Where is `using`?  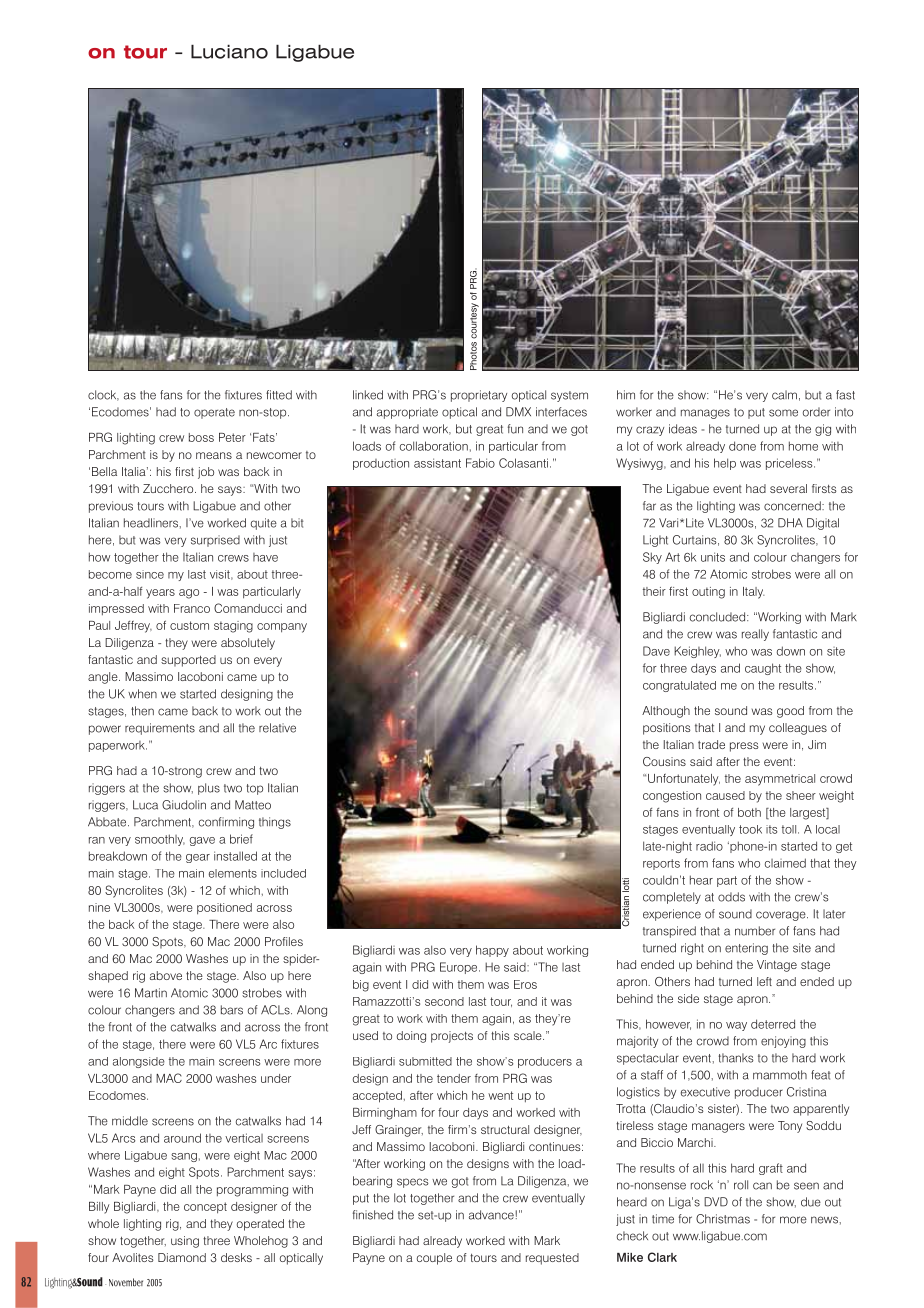 using is located at coordinates (185, 1242).
